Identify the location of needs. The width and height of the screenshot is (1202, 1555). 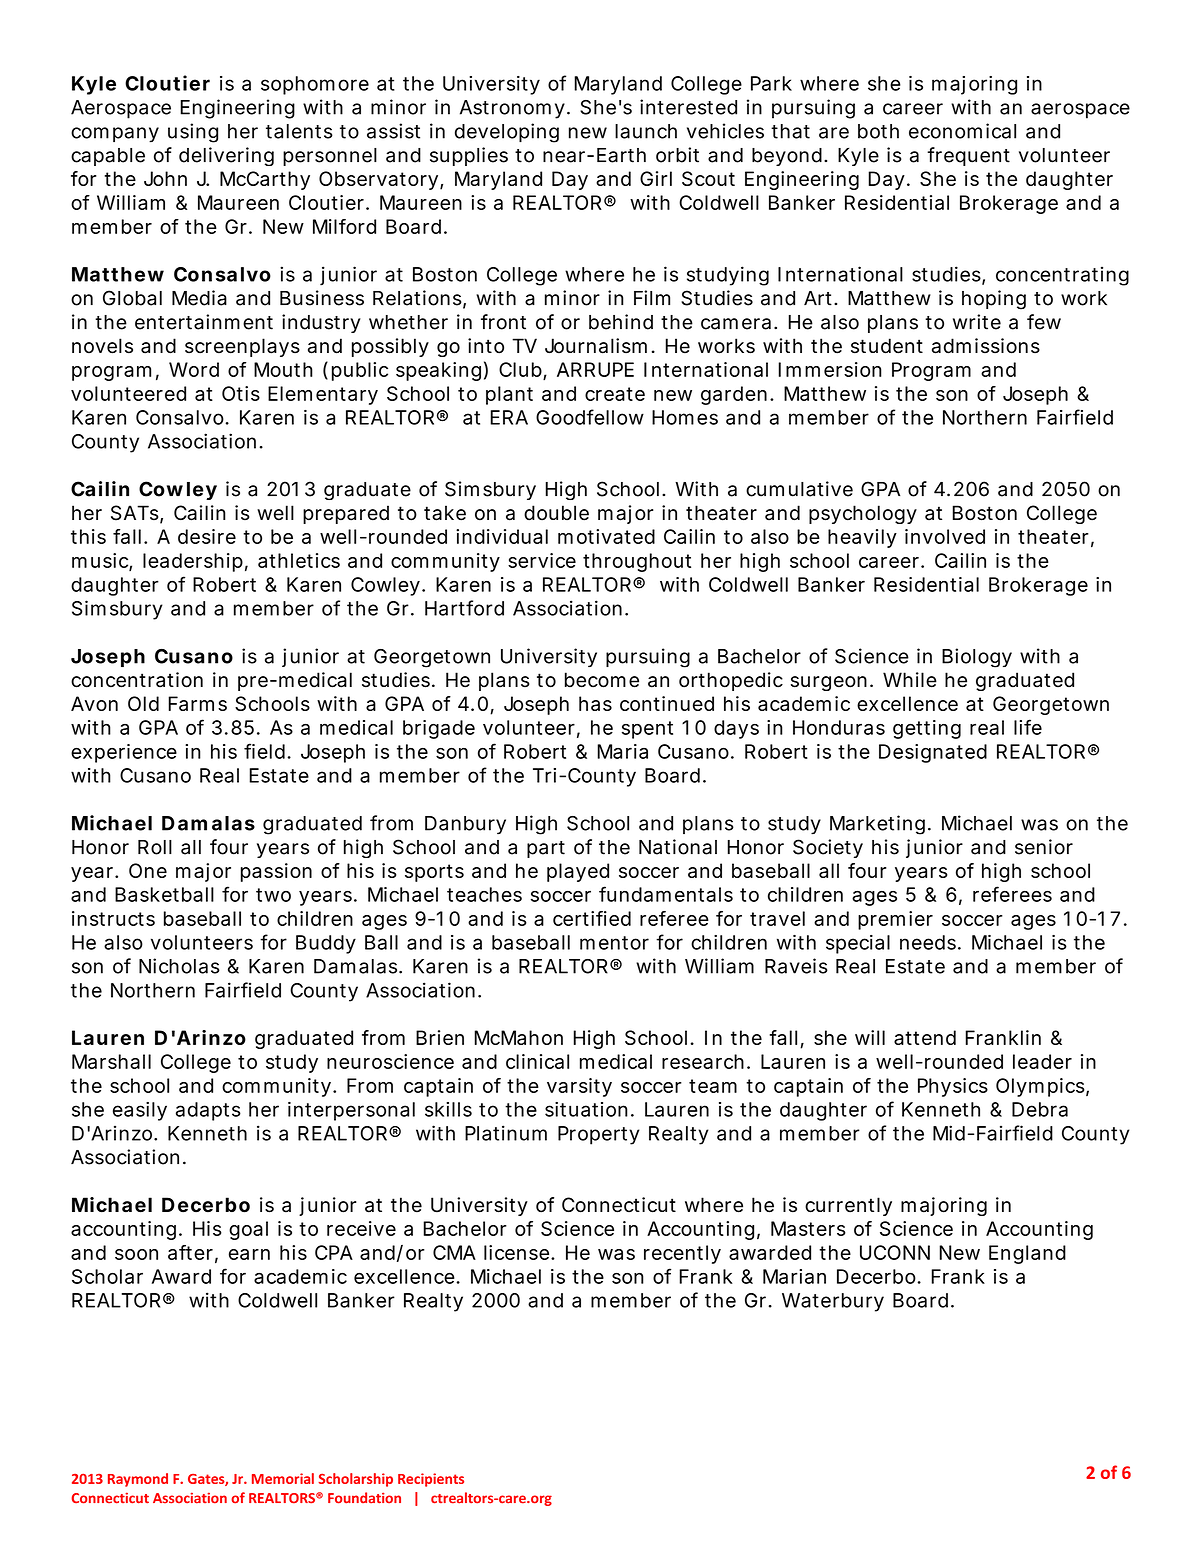
(928, 942).
